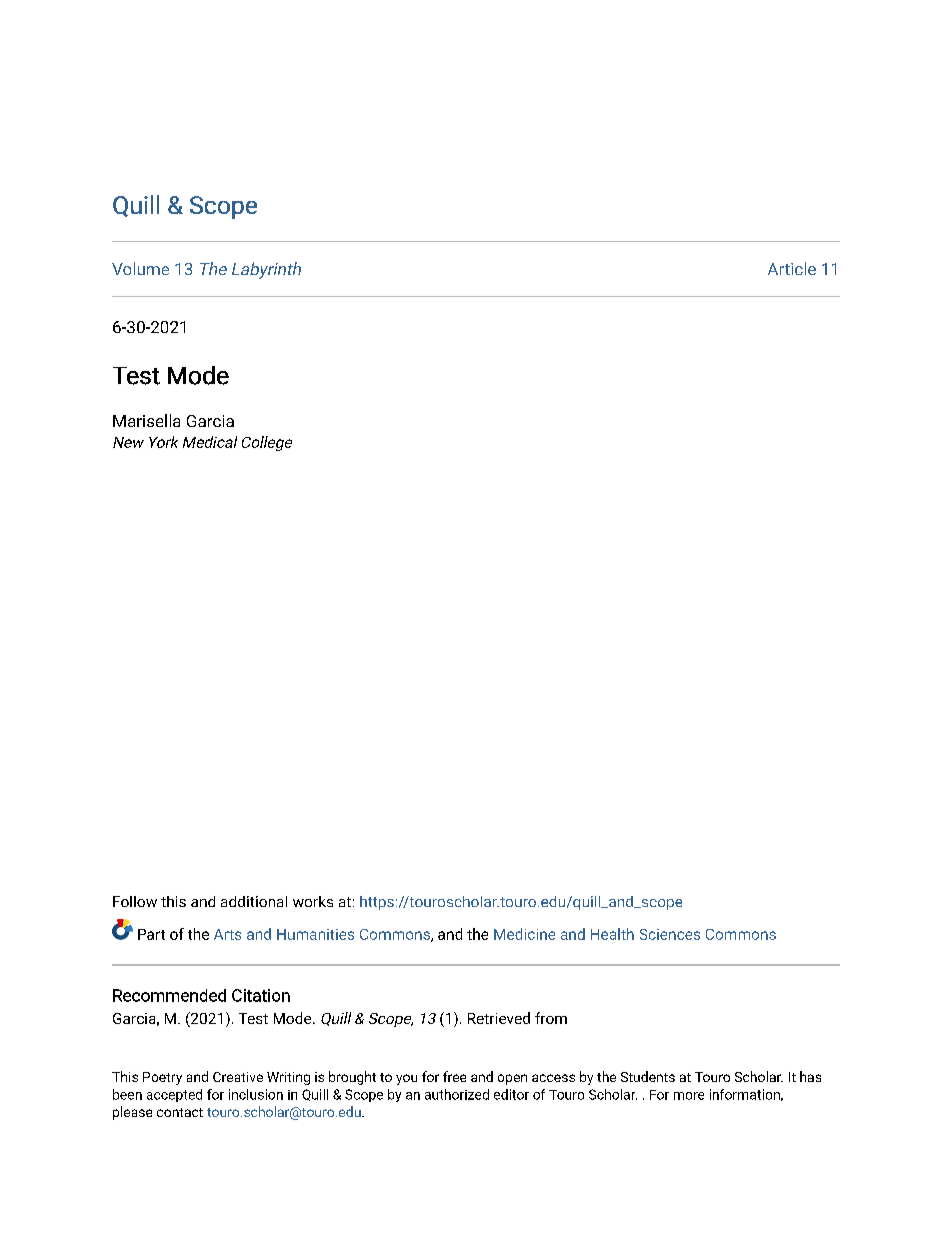 Image resolution: width=952 pixels, height=1233 pixels. Describe the element at coordinates (670, 934) in the screenshot. I see `Sciences` at that location.
